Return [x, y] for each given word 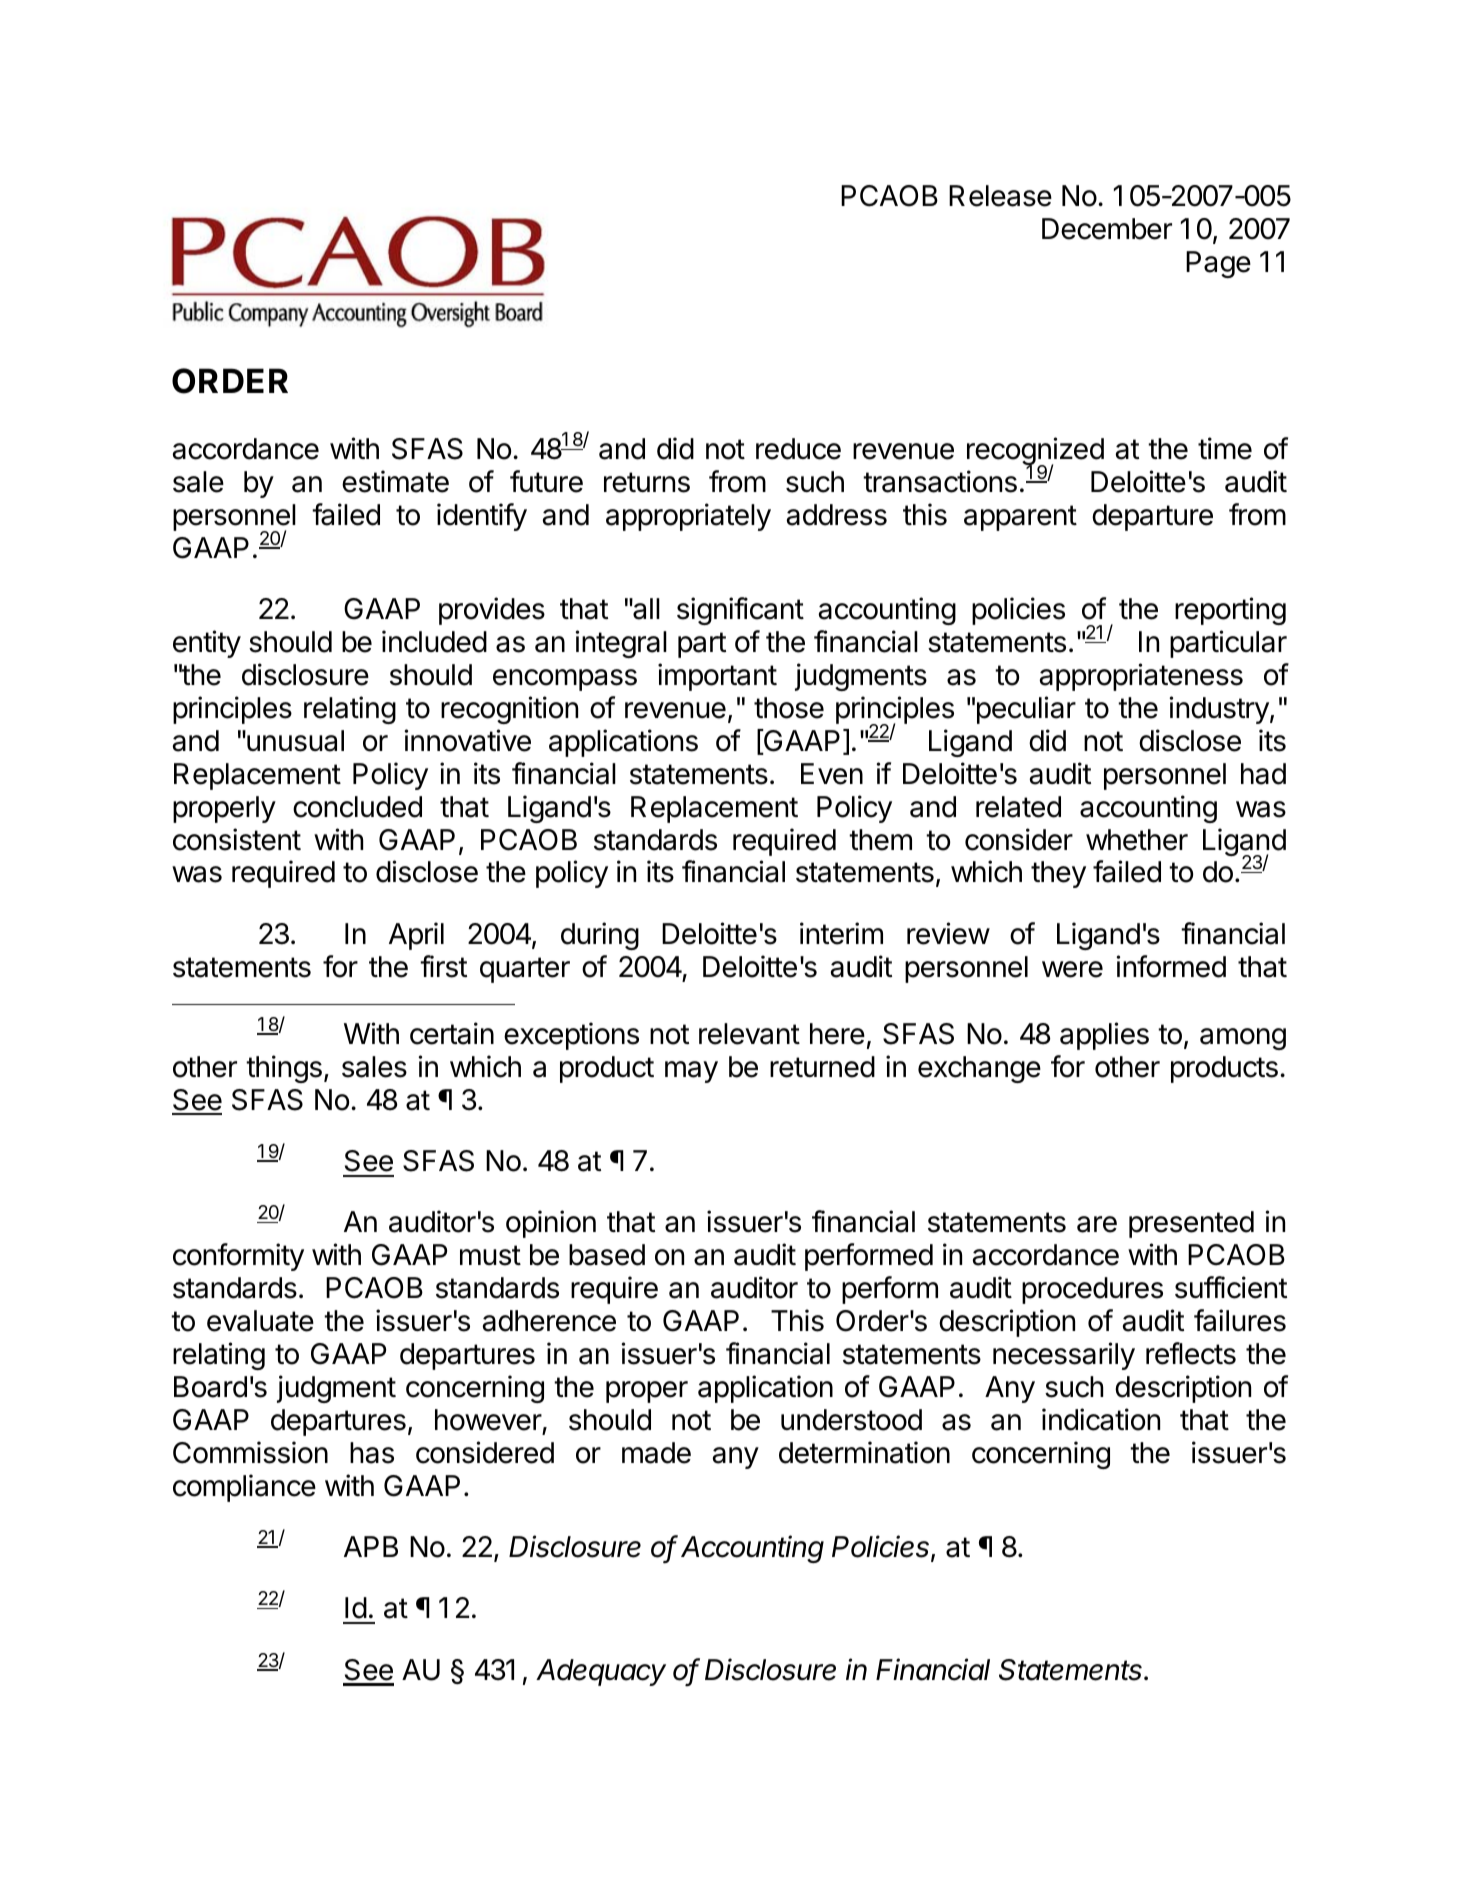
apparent [1020, 518]
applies [1104, 1036]
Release [1000, 196]
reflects [1191, 1353]
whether [1137, 840]
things [284, 1069]
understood [851, 1420]
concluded [357, 807]
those [789, 708]
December [1107, 229]
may [691, 1072]
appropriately [688, 517]
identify [482, 517]
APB [371, 1546]
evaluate [260, 1321]
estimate [395, 481]
